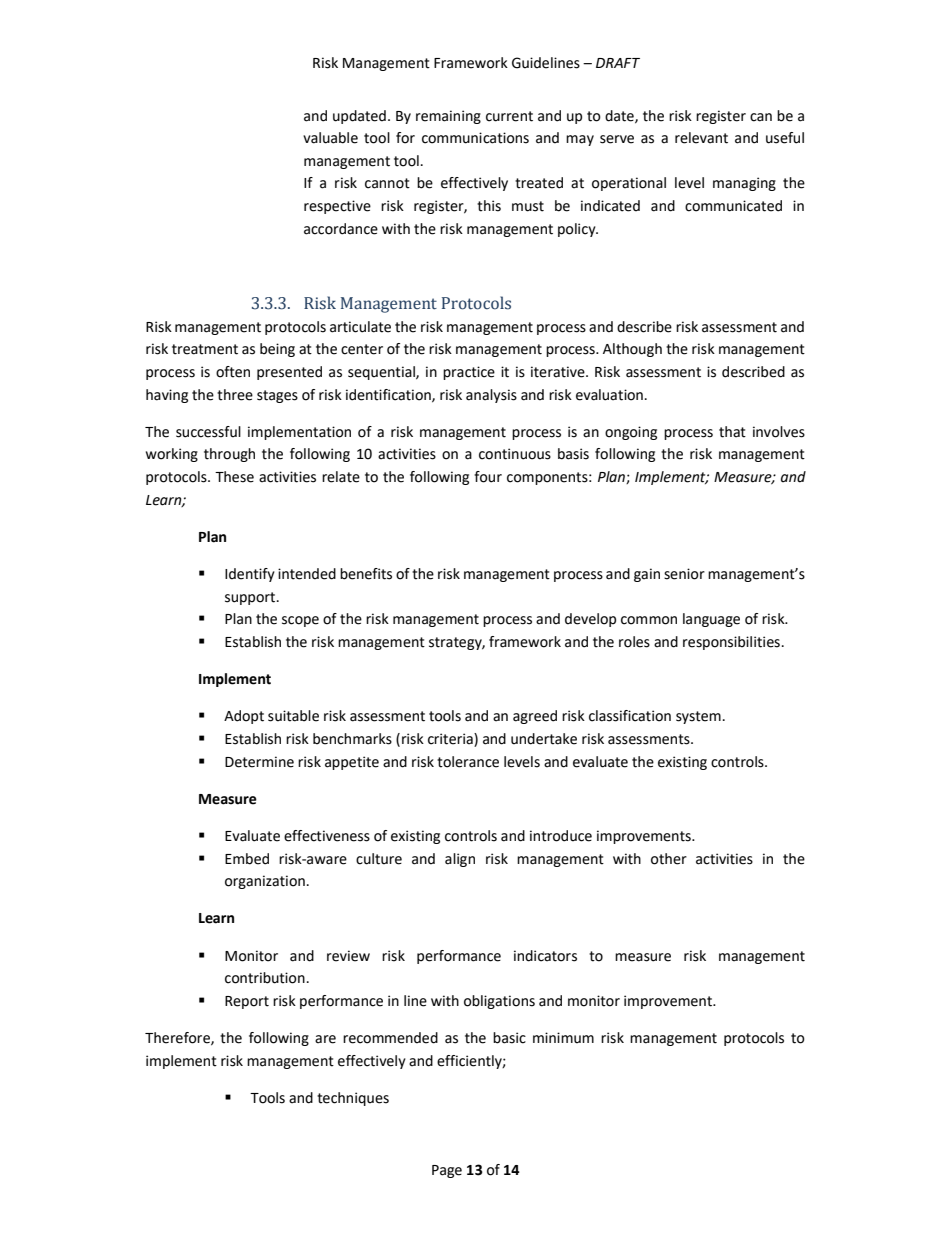  Describe the element at coordinates (259, 762) in the page. I see `Determine` at that location.
